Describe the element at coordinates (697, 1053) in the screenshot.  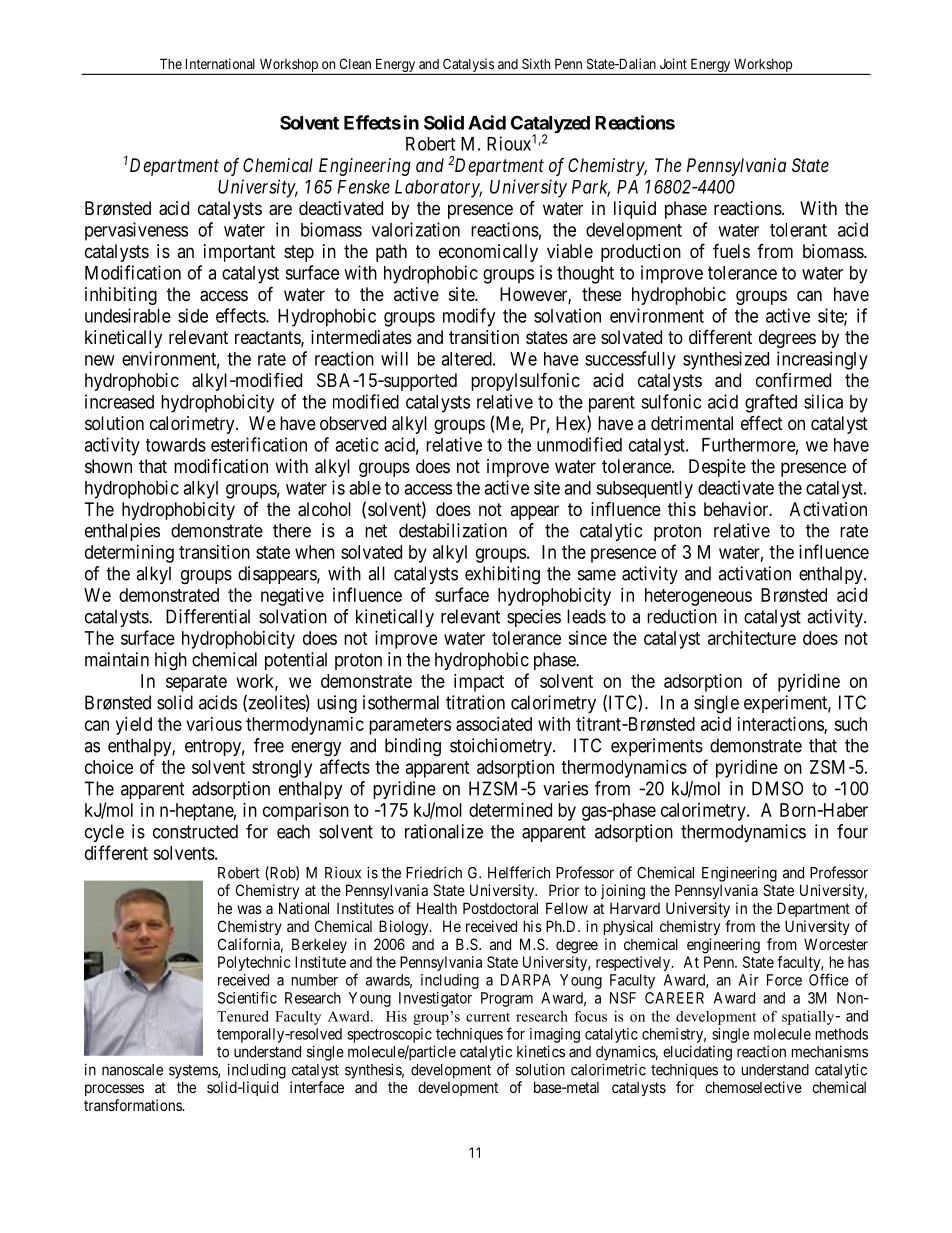
I see `elucidating` at that location.
